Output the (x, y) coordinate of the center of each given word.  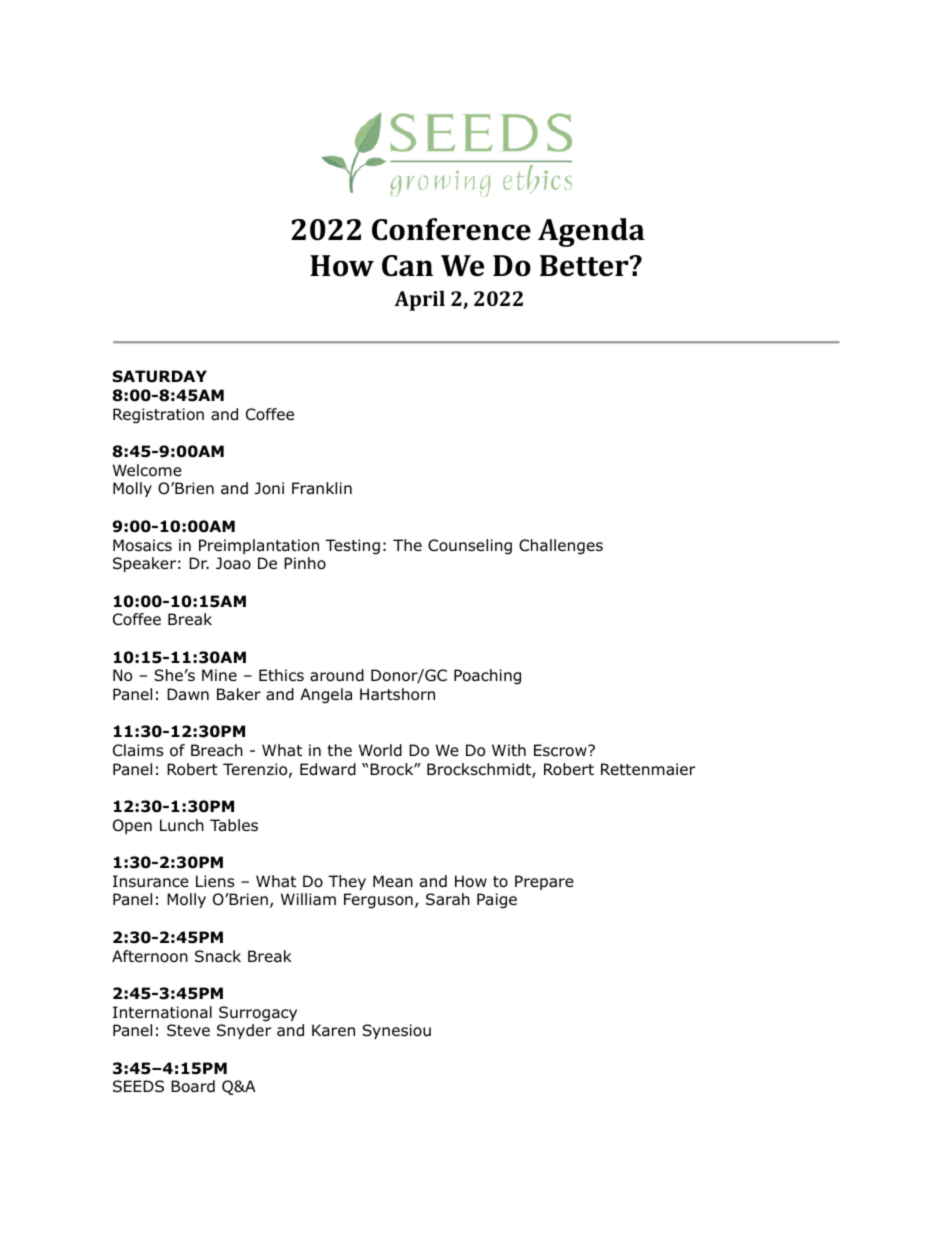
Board (193, 1086)
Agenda (591, 232)
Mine (219, 675)
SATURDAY (160, 376)
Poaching (487, 676)
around (337, 675)
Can (407, 266)
